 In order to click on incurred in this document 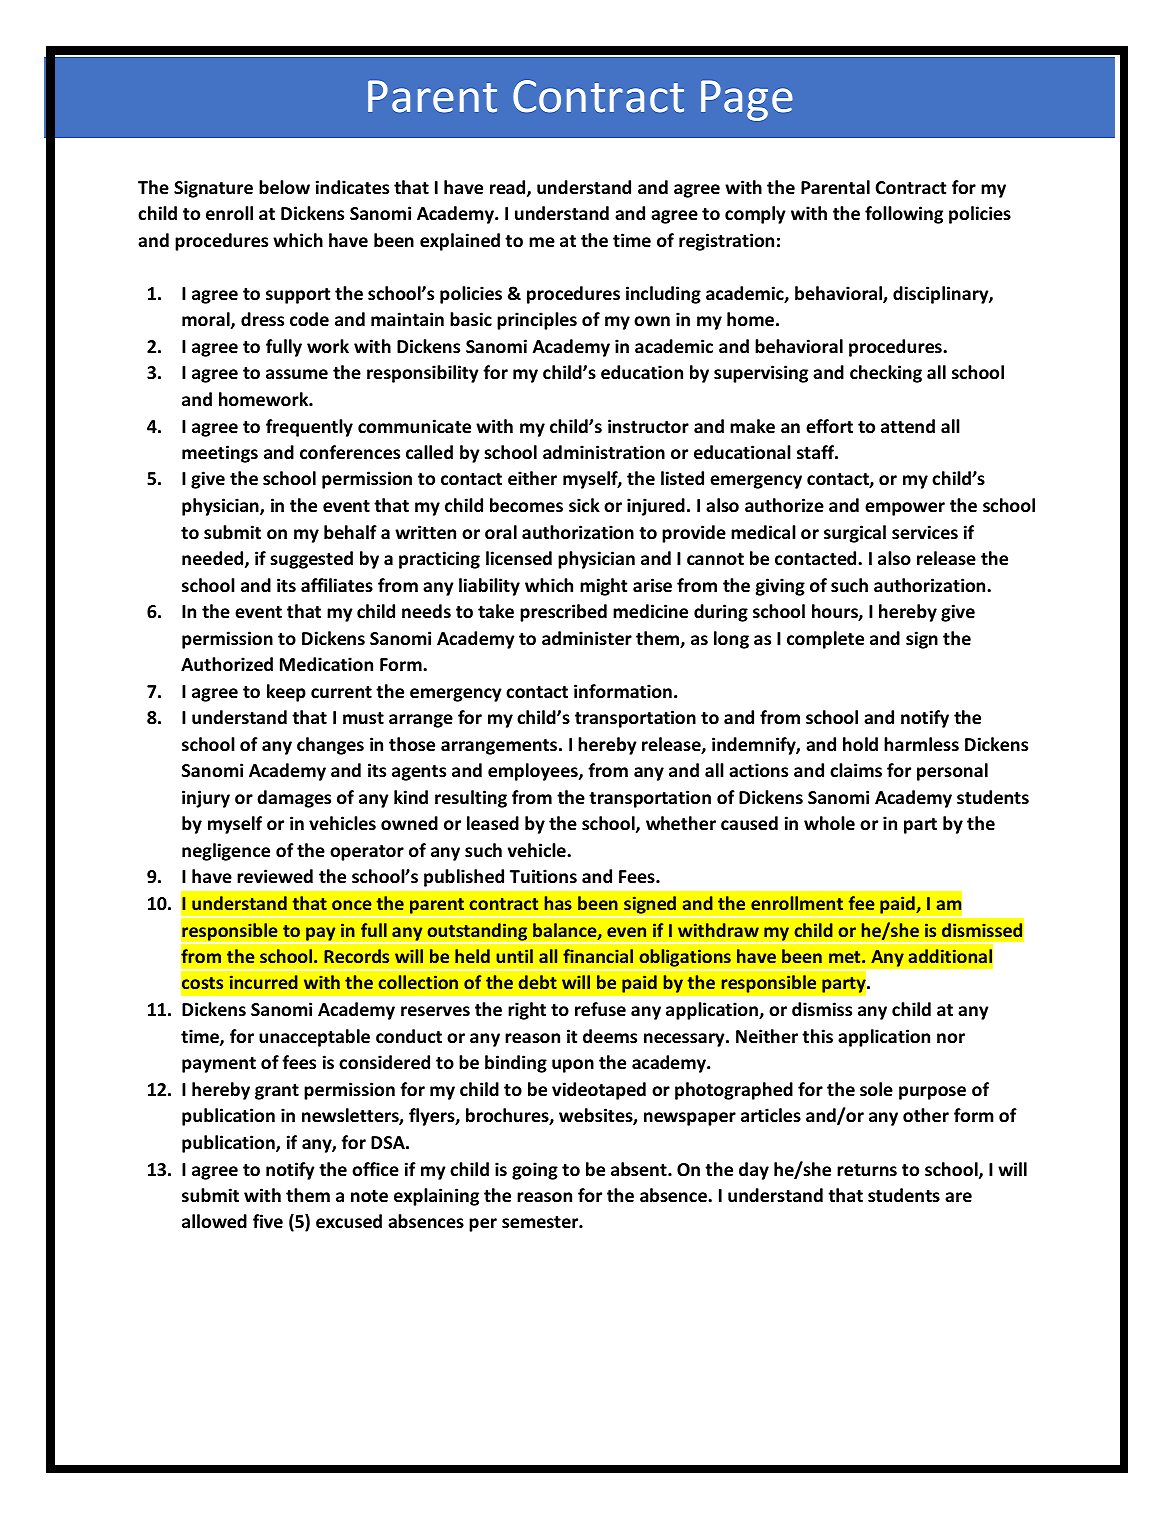, I will do `click(264, 982)`.
